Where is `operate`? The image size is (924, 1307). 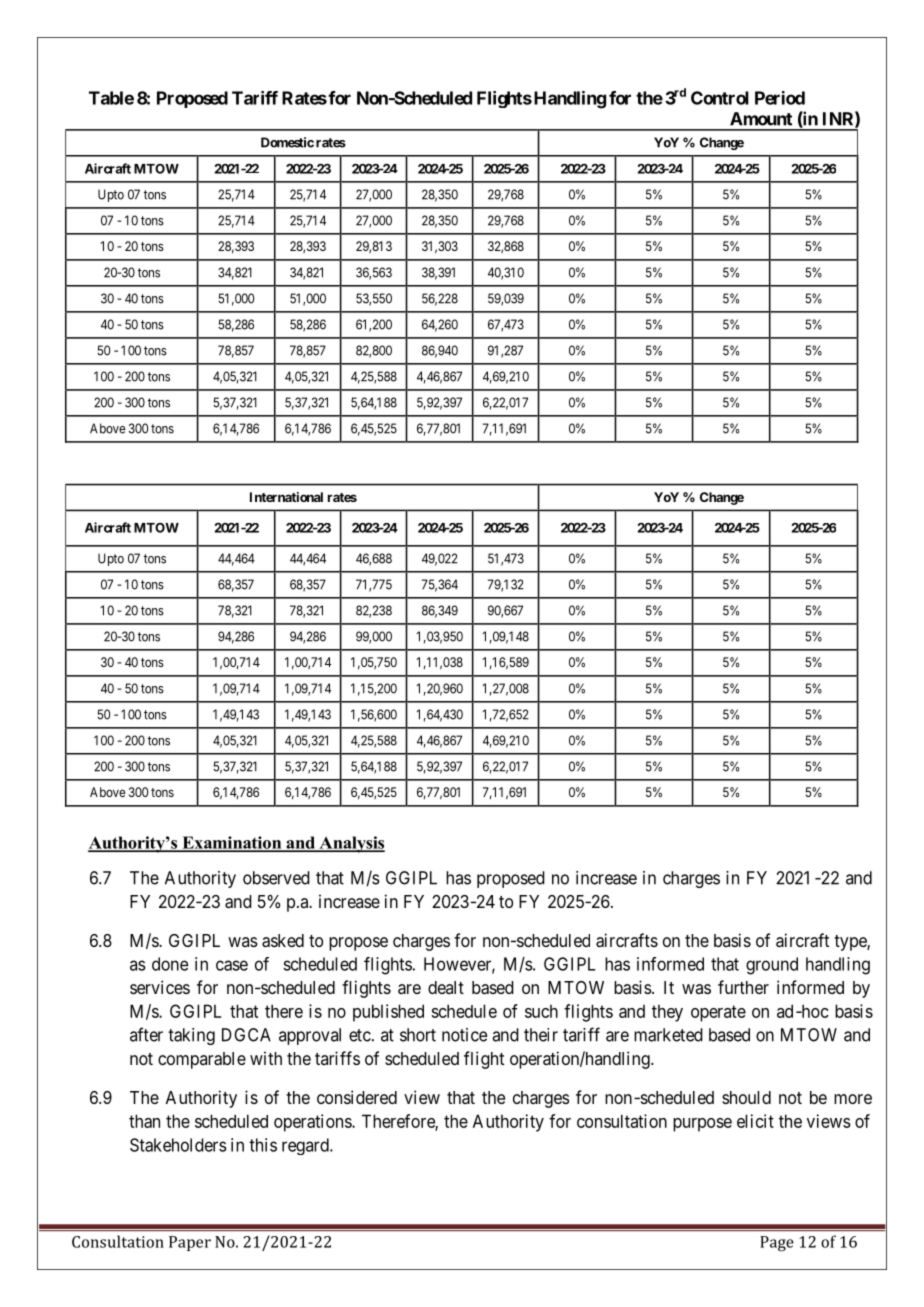 operate is located at coordinates (718, 1013).
